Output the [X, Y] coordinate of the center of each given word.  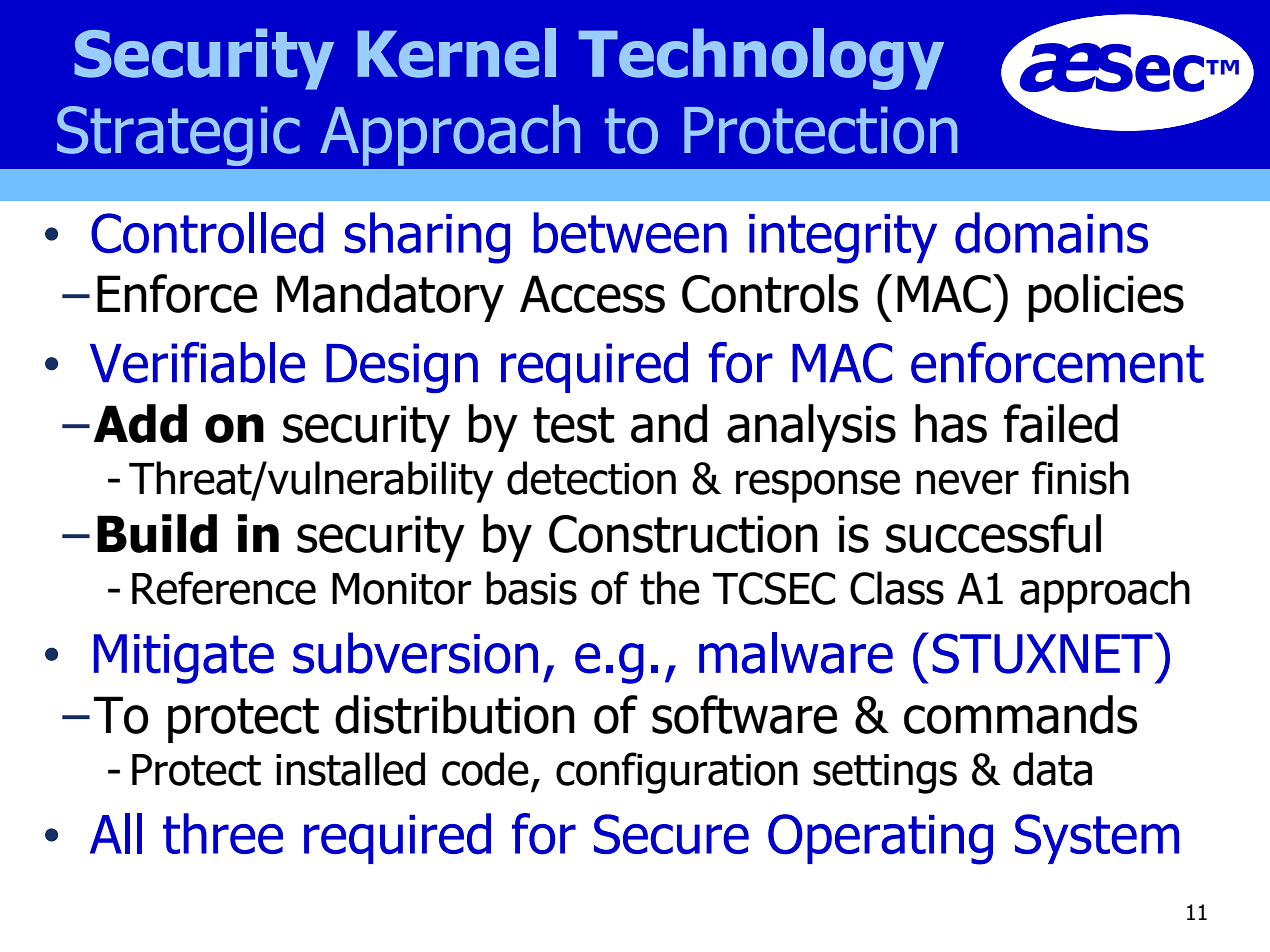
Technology [761, 59]
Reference [224, 588]
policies [1106, 298]
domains [1051, 233]
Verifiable [197, 362]
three [223, 833]
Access [592, 294]
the [670, 588]
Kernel [456, 53]
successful [993, 533]
